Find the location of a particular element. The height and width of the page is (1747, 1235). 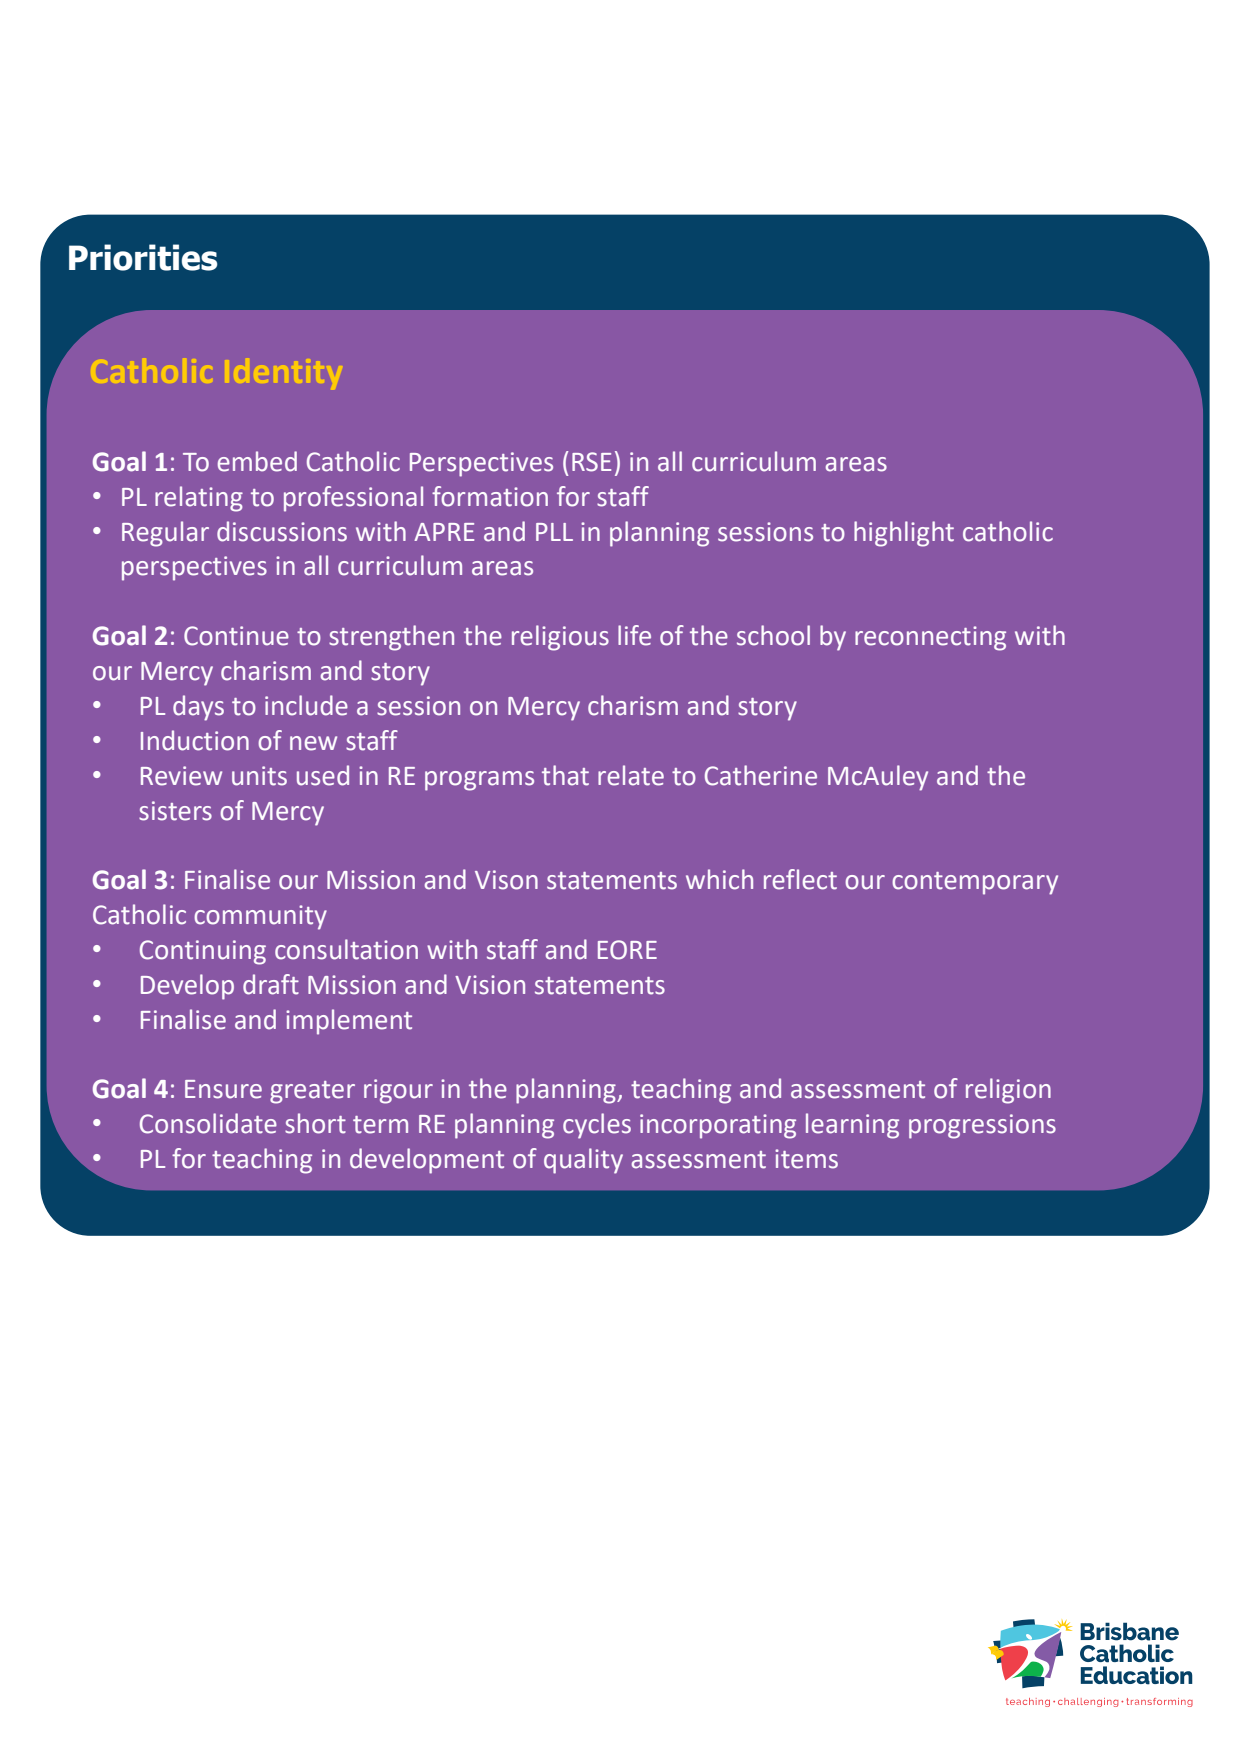

Priorities is located at coordinates (143, 257).
